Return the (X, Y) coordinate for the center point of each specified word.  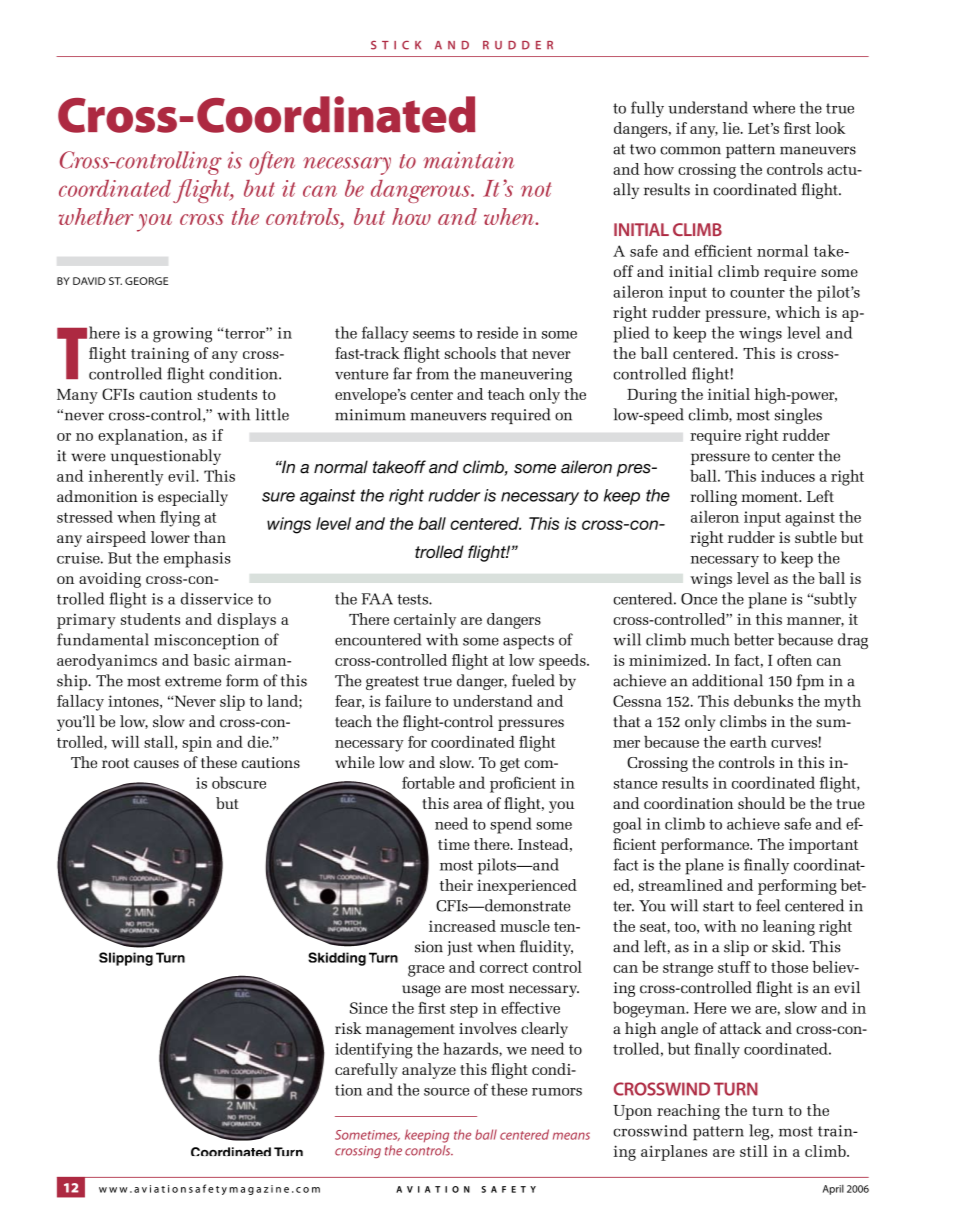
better (754, 639)
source (446, 1092)
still (754, 1151)
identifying (374, 1050)
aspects (528, 642)
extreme (193, 681)
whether (96, 216)
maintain (468, 160)
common (690, 150)
